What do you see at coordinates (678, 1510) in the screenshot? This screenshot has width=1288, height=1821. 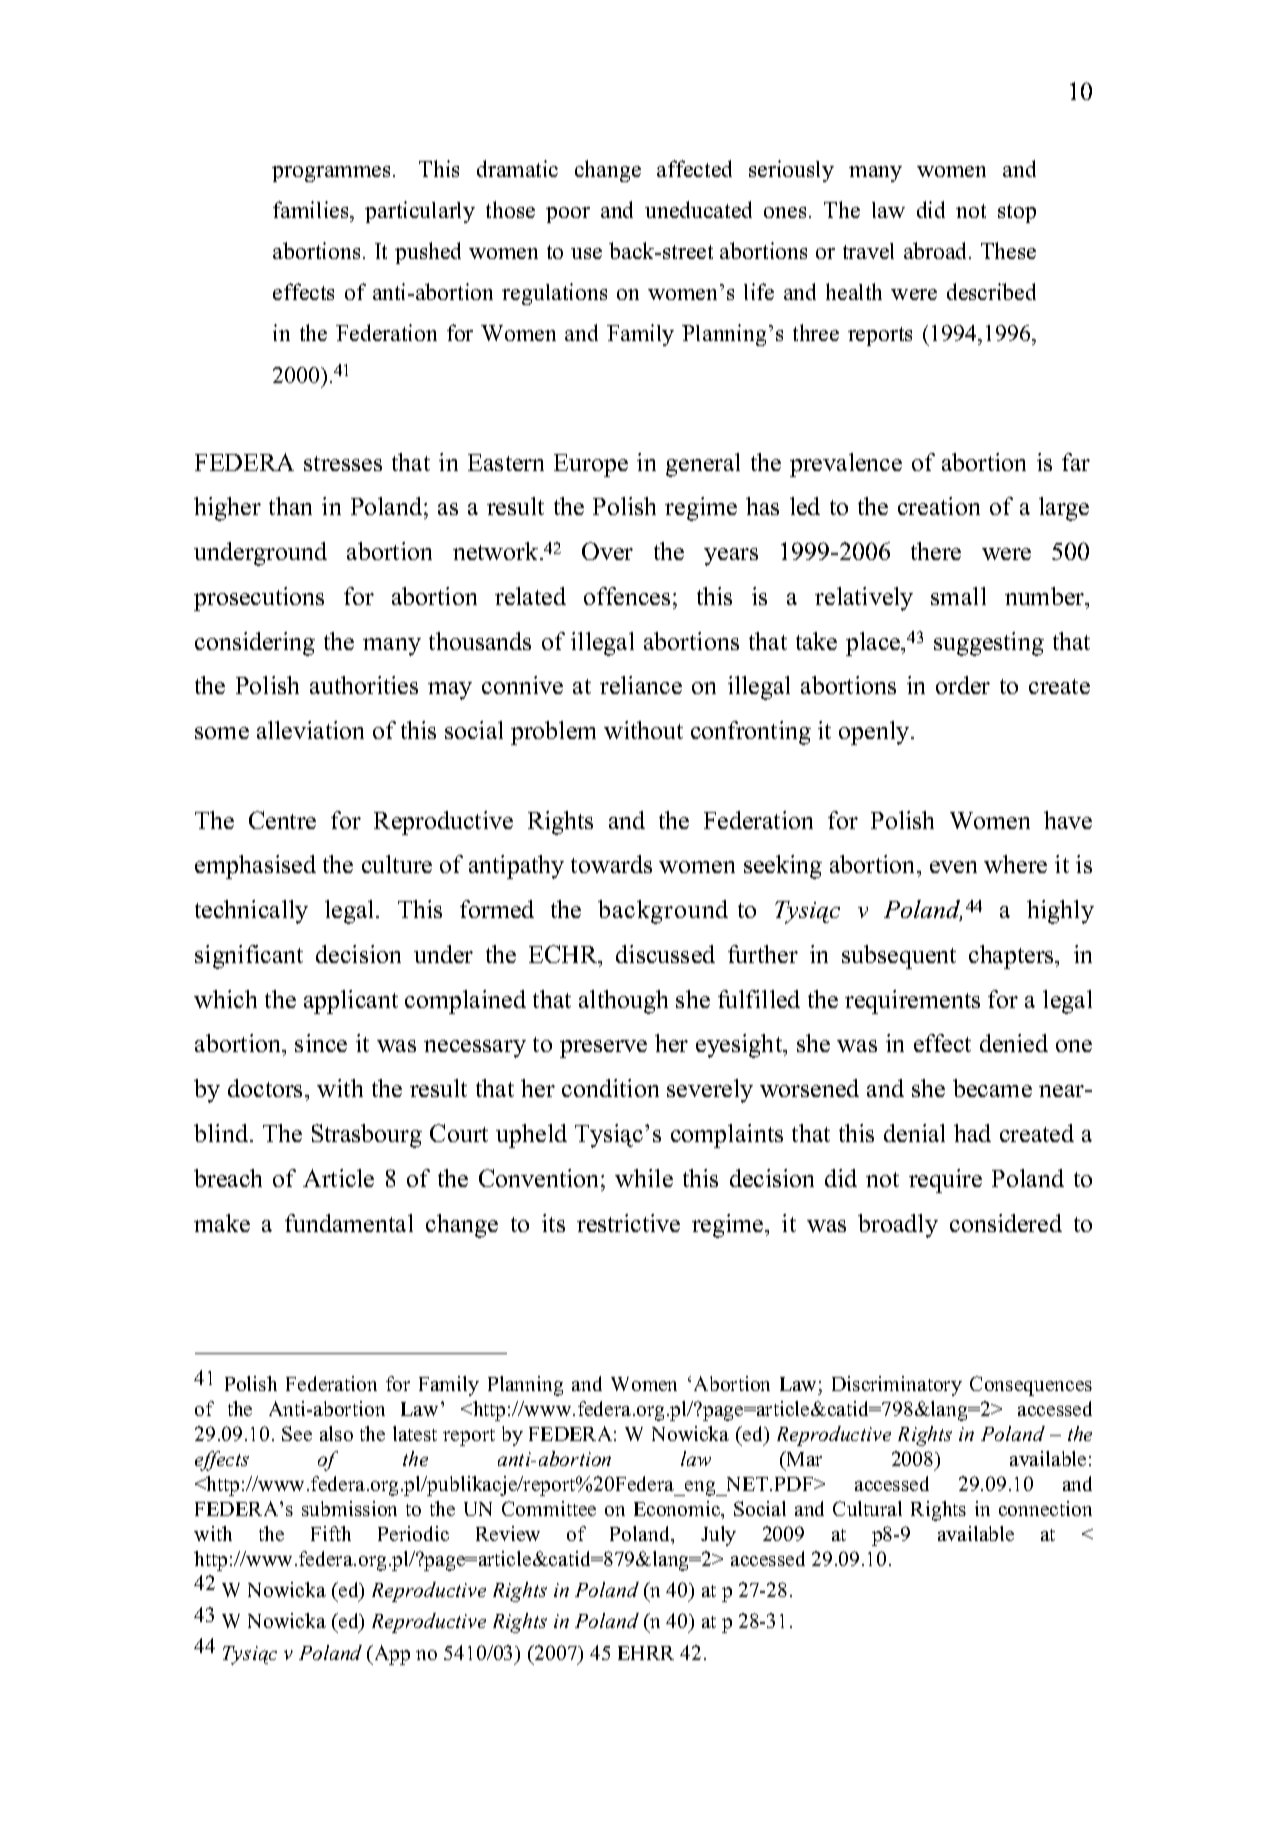 I see `Economic` at bounding box center [678, 1510].
